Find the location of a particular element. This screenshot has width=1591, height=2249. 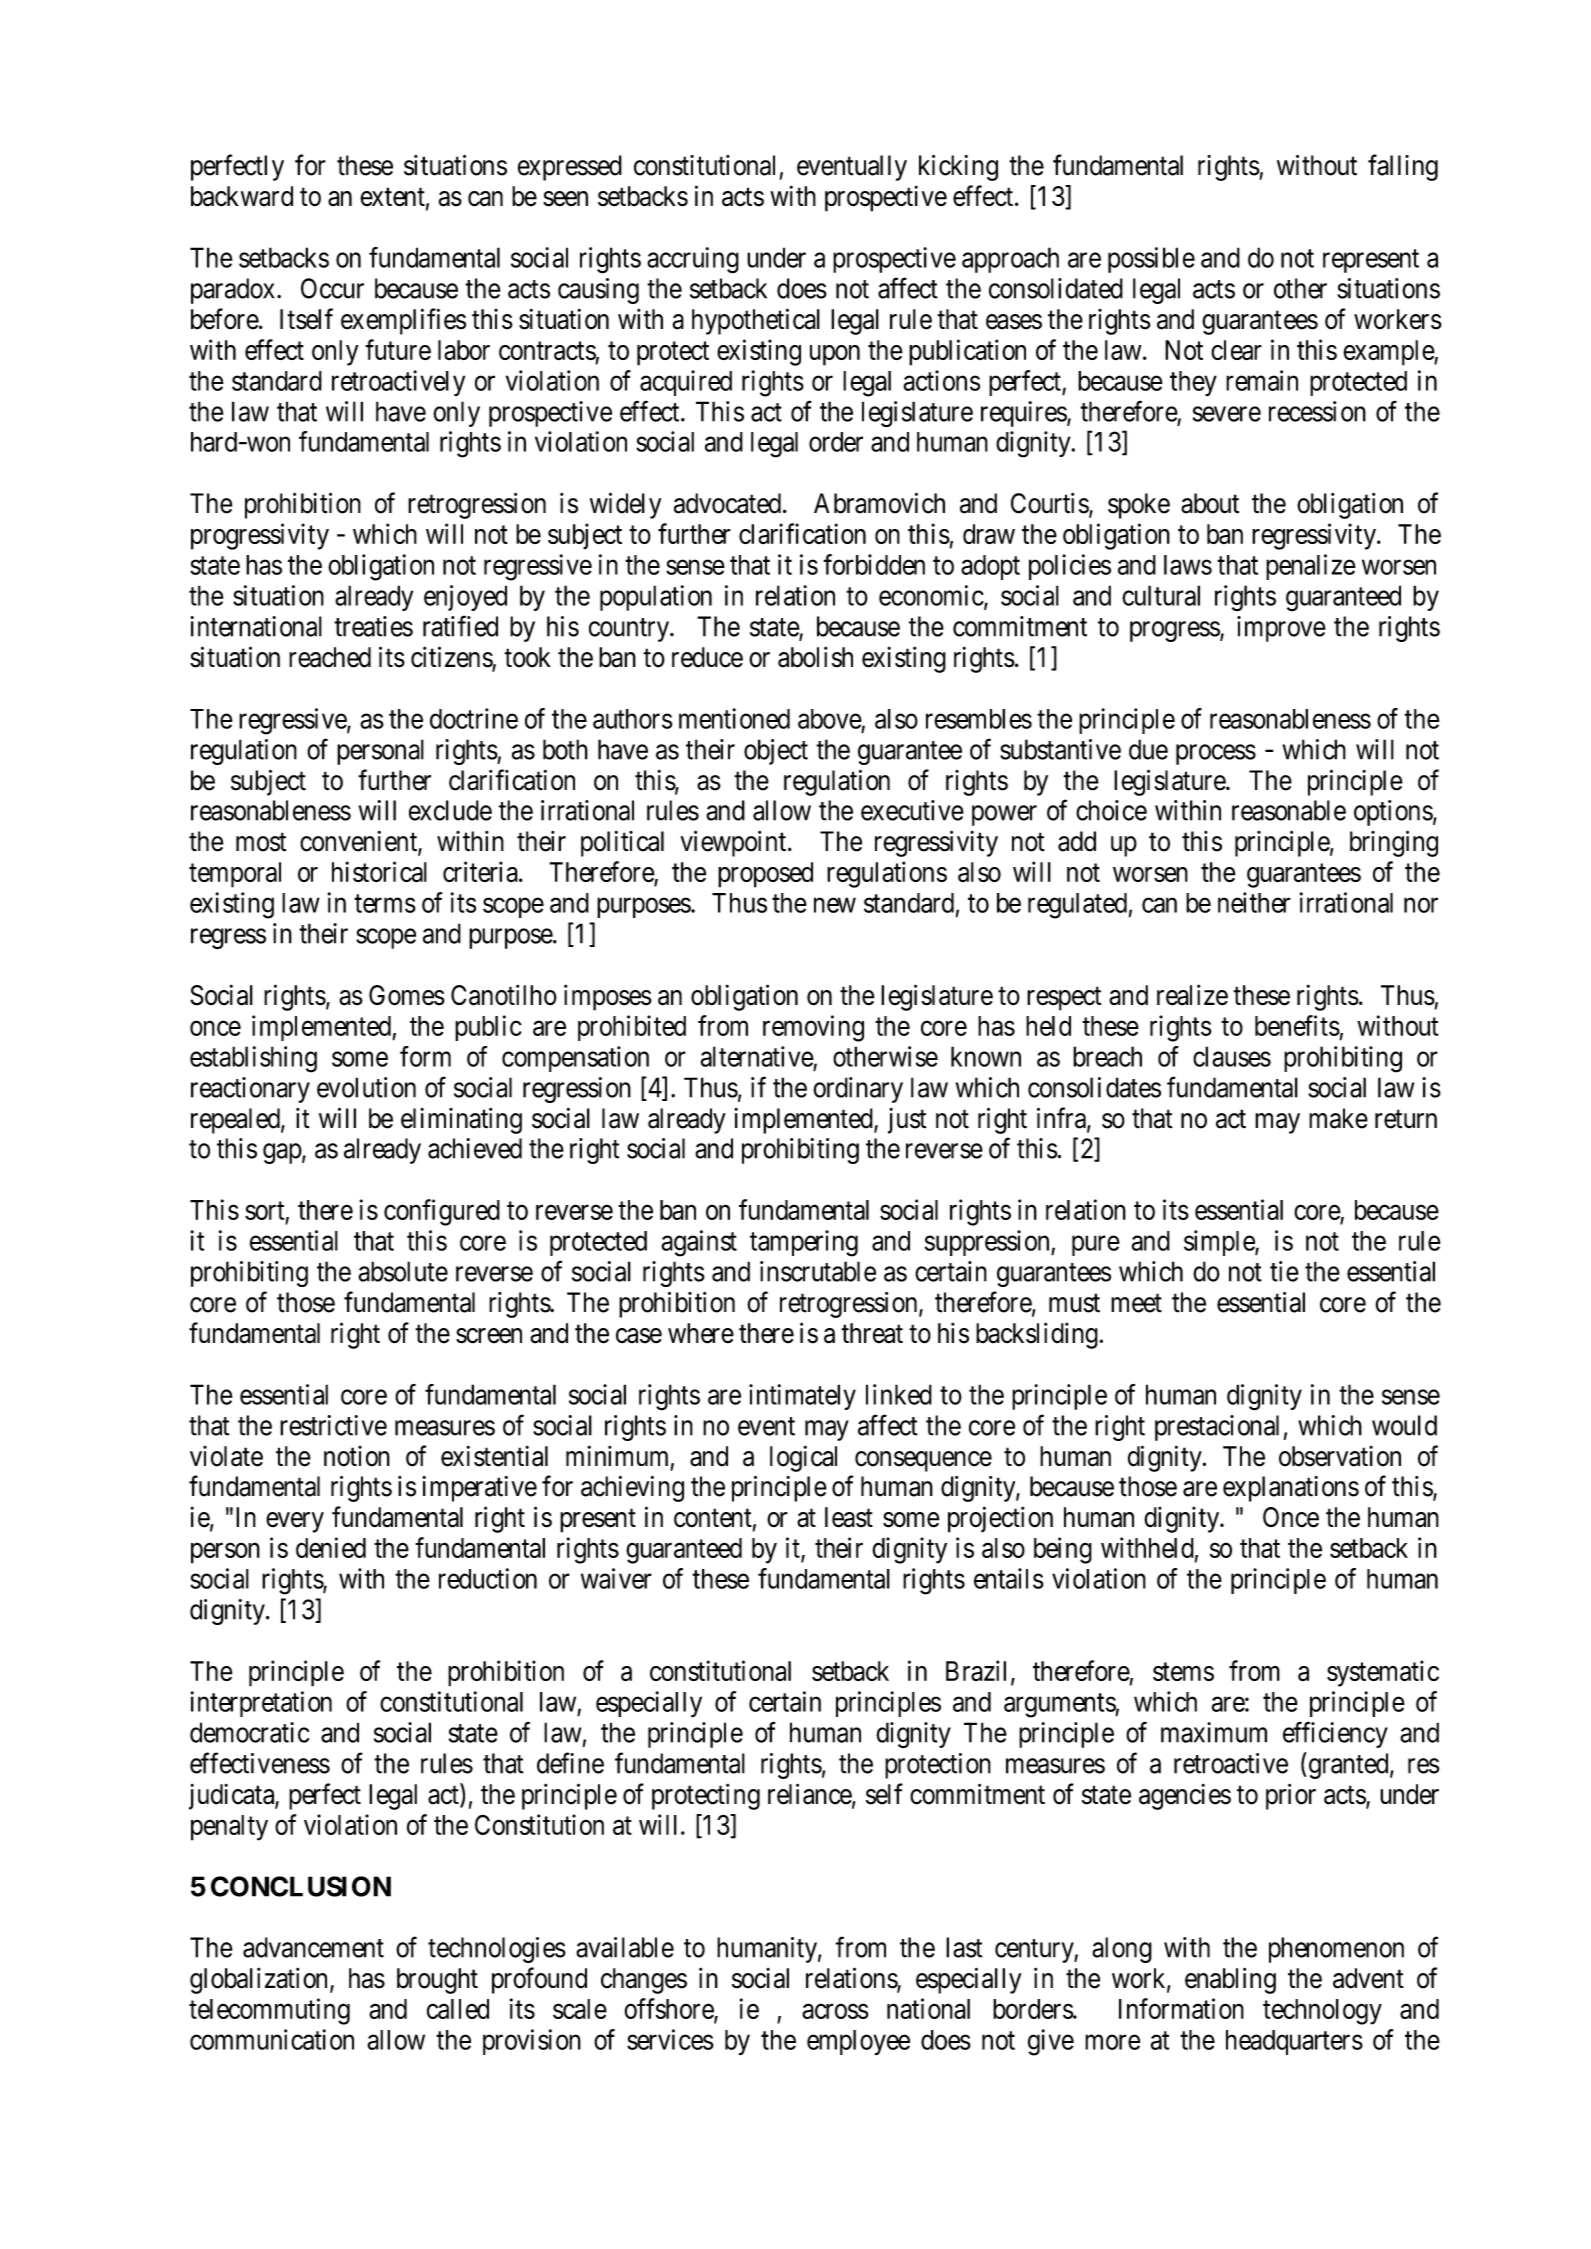

possible is located at coordinates (1151, 260).
